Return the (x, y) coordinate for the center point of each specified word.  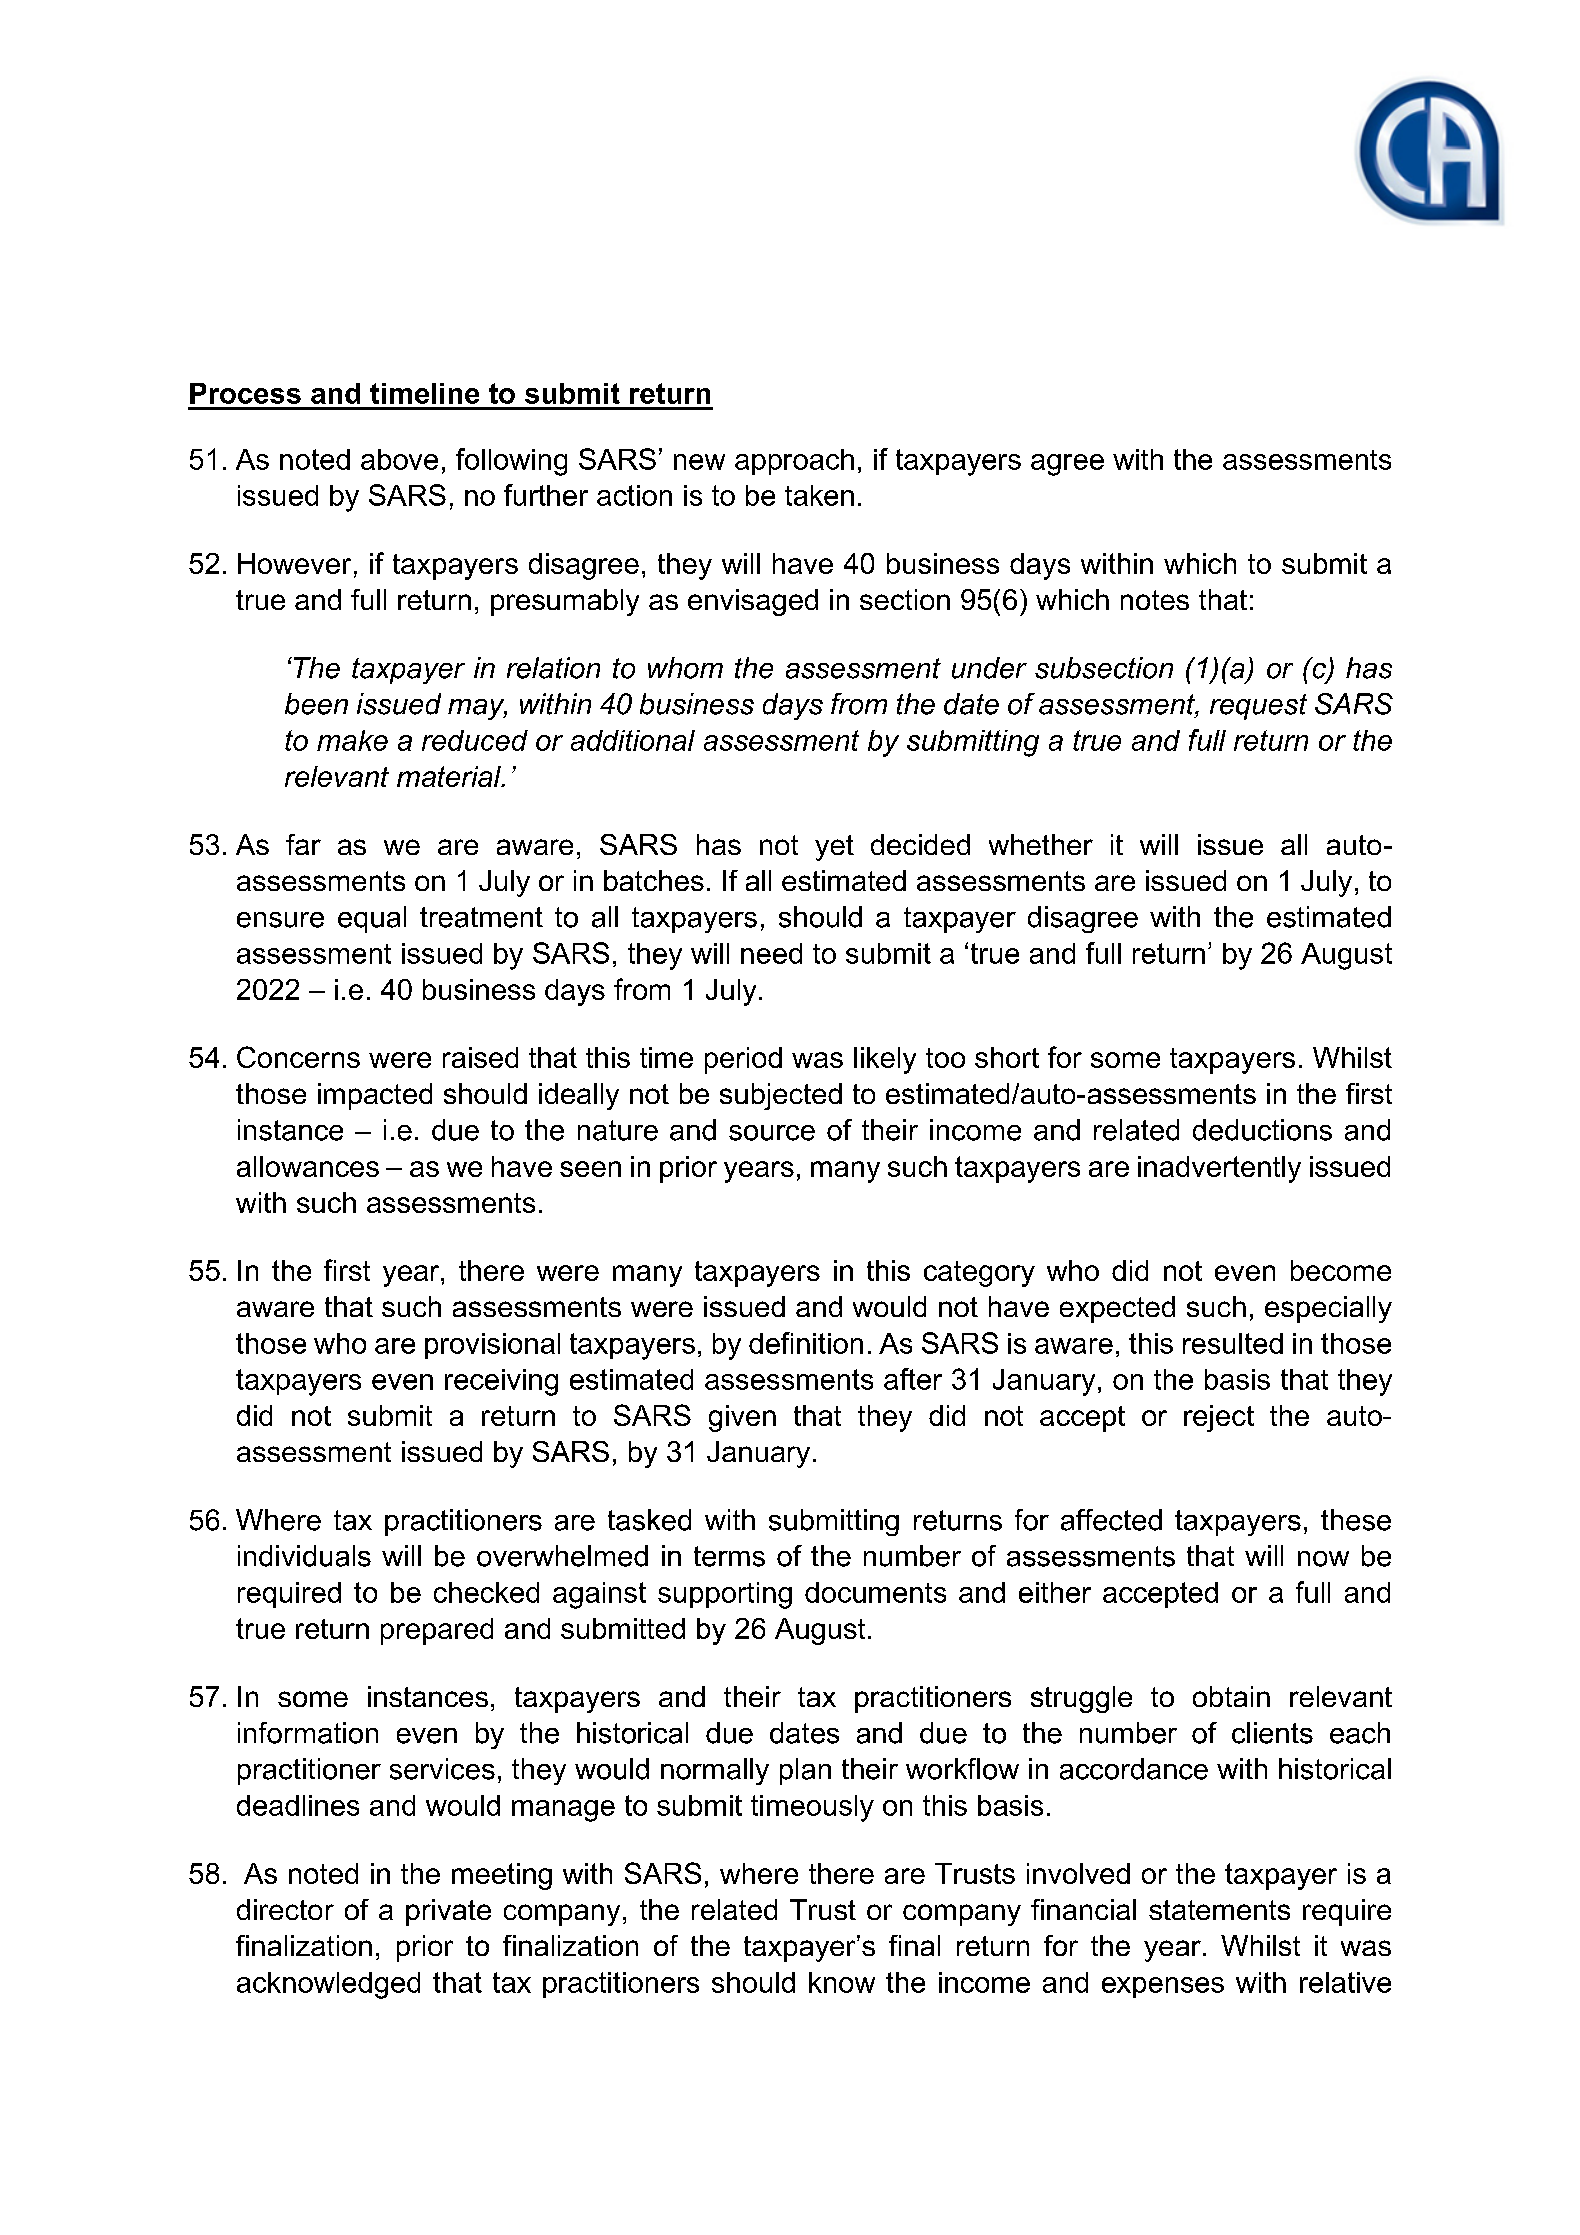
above (399, 459)
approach (794, 462)
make (352, 740)
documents (875, 1592)
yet (834, 848)
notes (1155, 600)
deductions (1262, 1130)
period (743, 1060)
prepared (437, 1631)
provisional (492, 1346)
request (1258, 707)
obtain (1231, 1696)
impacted (375, 1096)
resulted (1233, 1343)
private (448, 1912)
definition (806, 1343)
